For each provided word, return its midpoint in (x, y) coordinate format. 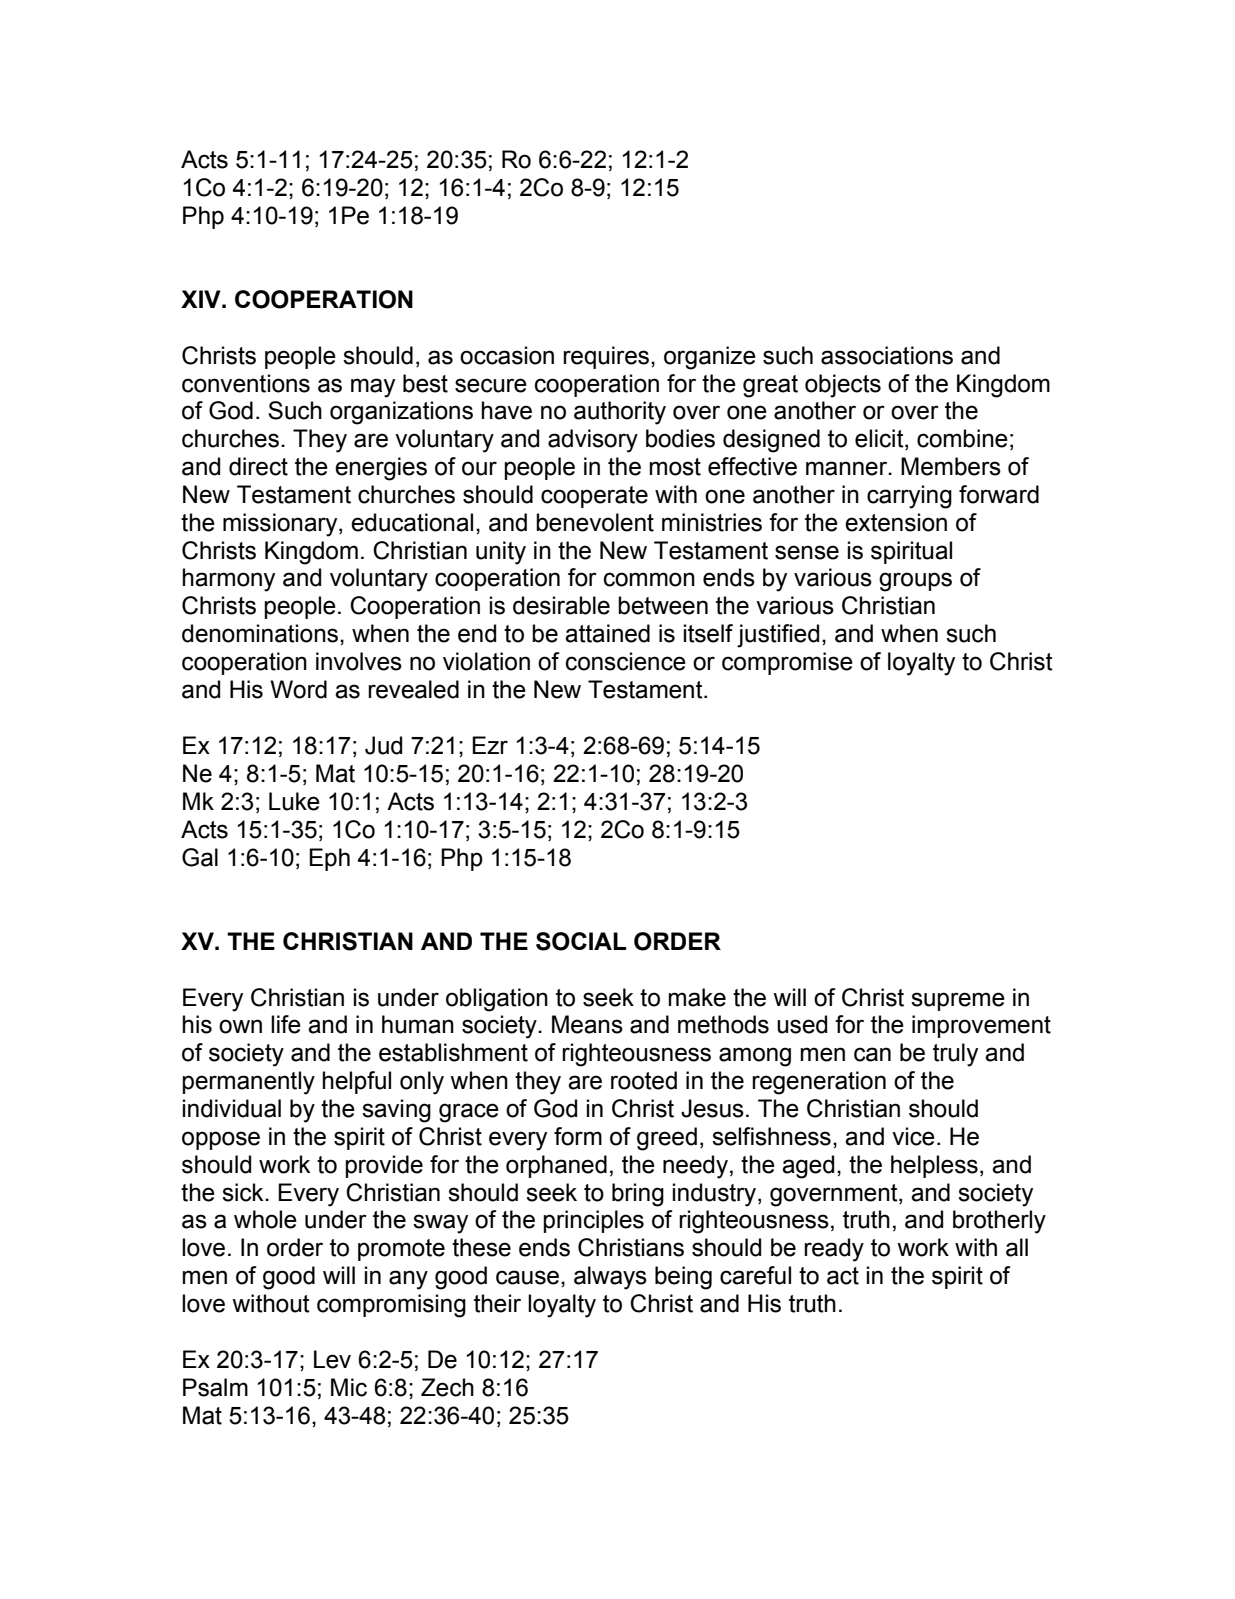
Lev (332, 1359)
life (286, 1024)
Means (587, 1024)
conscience (626, 661)
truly (955, 1055)
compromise (787, 663)
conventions (246, 383)
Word (298, 689)
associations (887, 355)
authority (620, 413)
